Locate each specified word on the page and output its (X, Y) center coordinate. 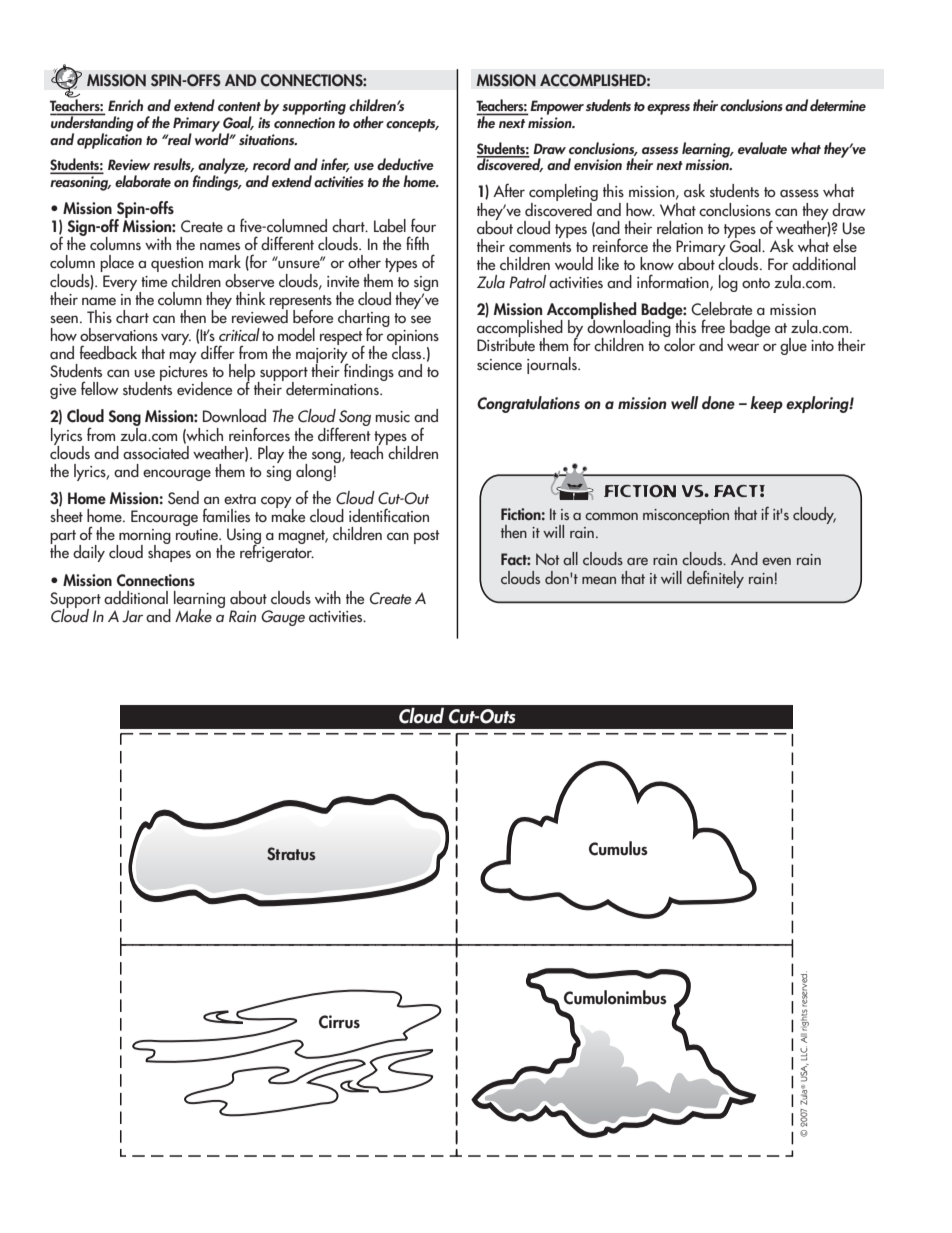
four (423, 225)
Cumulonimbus (615, 997)
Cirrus (339, 1022)
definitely (715, 579)
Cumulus (618, 848)
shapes (169, 552)
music (392, 417)
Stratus (291, 854)
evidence (204, 389)
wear (743, 347)
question (177, 266)
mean (599, 580)
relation (680, 228)
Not (548, 559)
